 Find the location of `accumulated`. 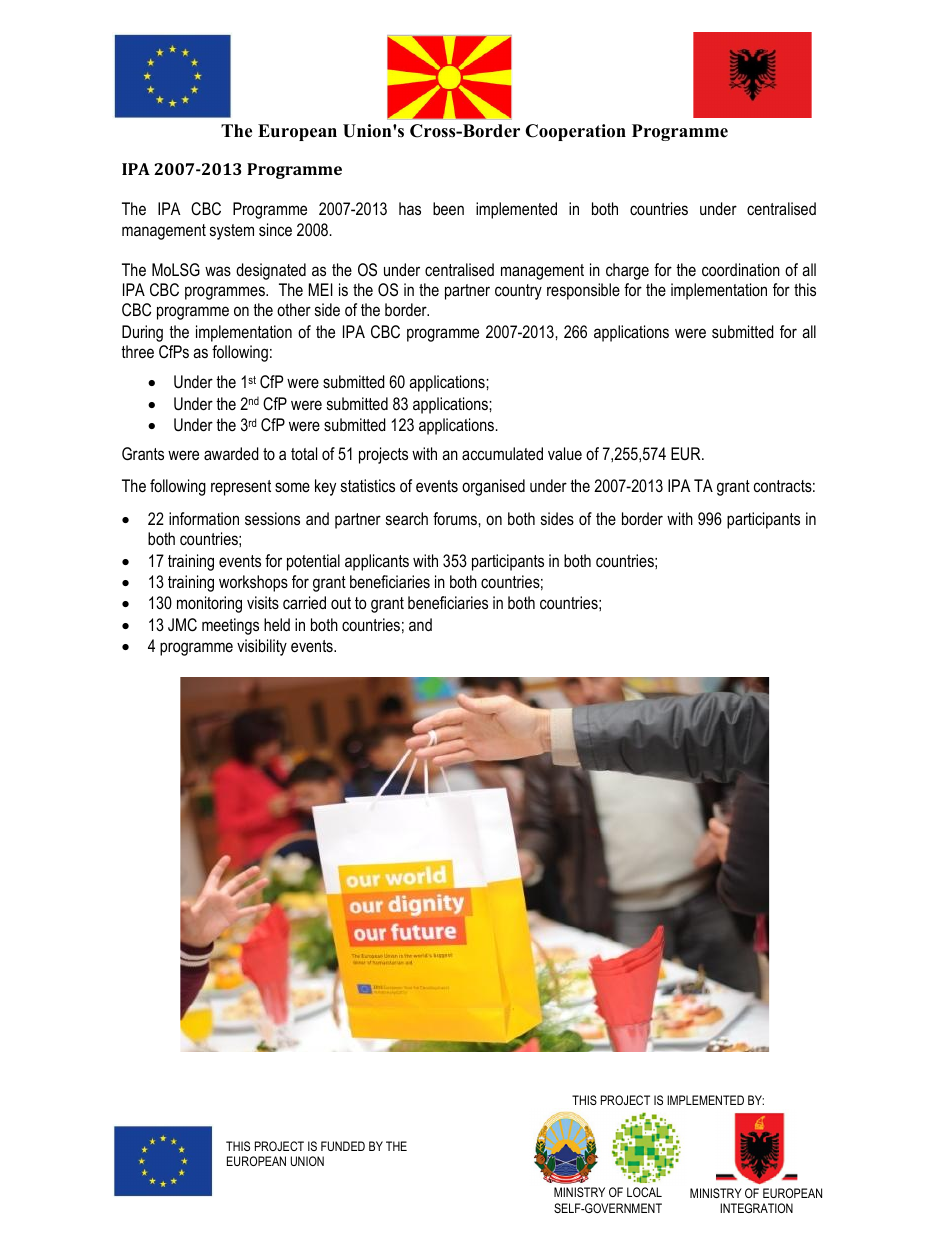

accumulated is located at coordinates (502, 453).
